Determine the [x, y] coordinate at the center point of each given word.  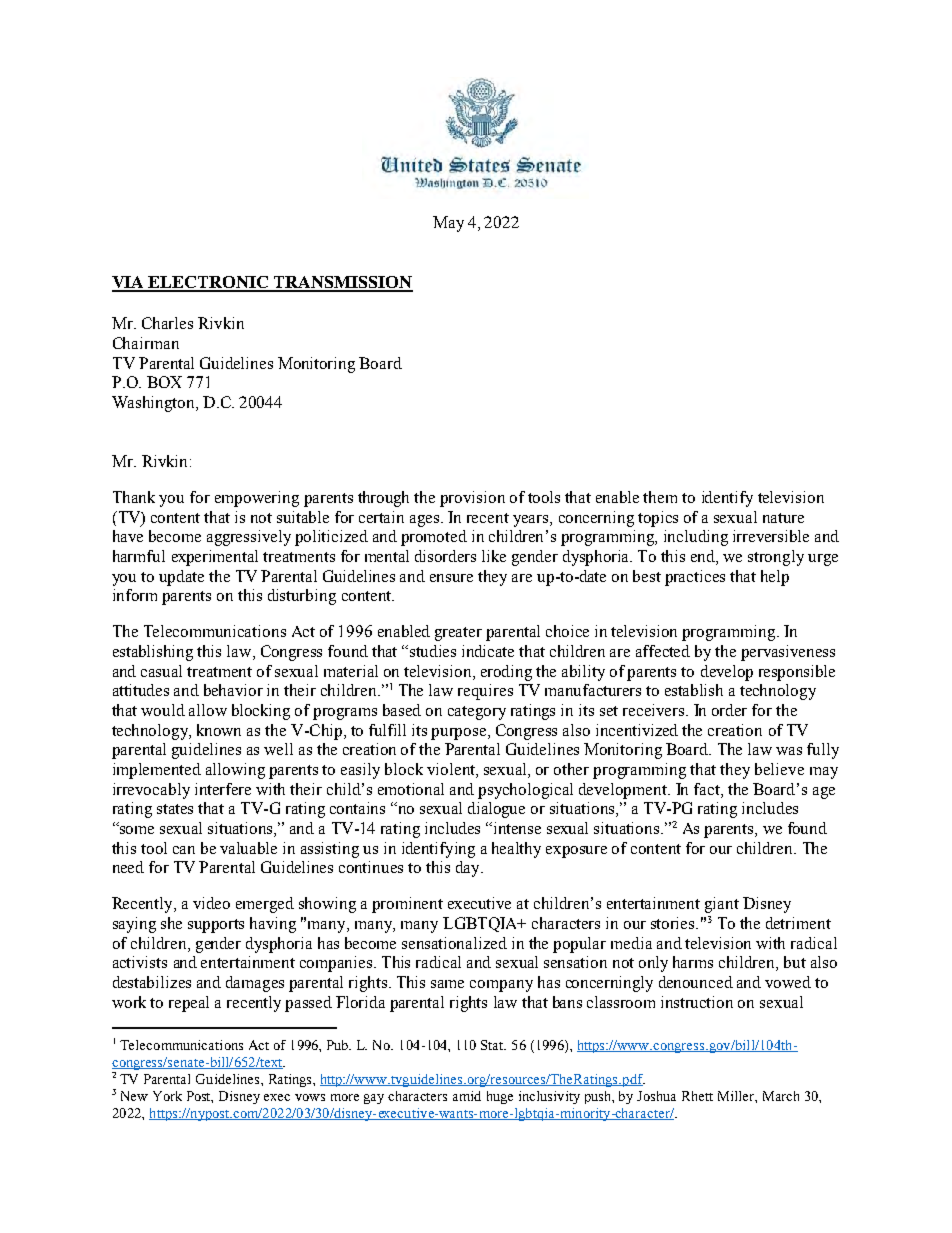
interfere [223, 789]
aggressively [249, 538]
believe [779, 769]
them [660, 497]
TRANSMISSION [342, 283]
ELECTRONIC [209, 283]
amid [467, 1096]
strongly [776, 558]
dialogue [496, 810]
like [494, 556]
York [167, 1096]
